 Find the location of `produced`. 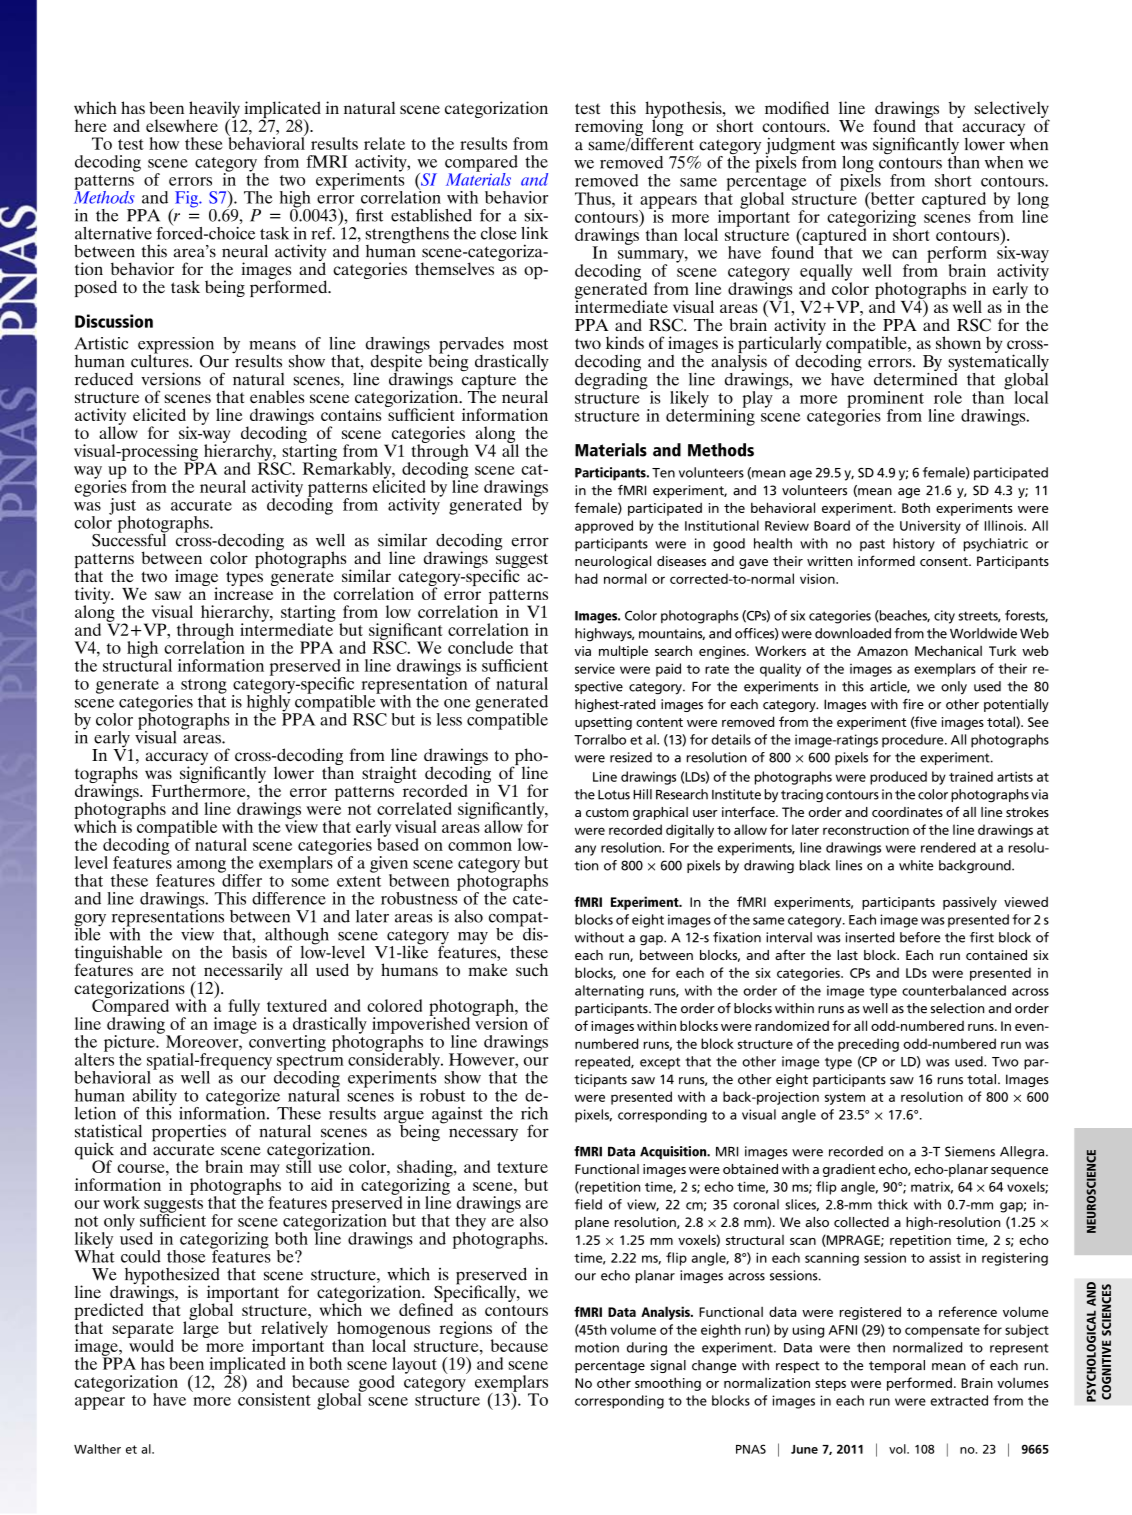

produced is located at coordinates (898, 778).
